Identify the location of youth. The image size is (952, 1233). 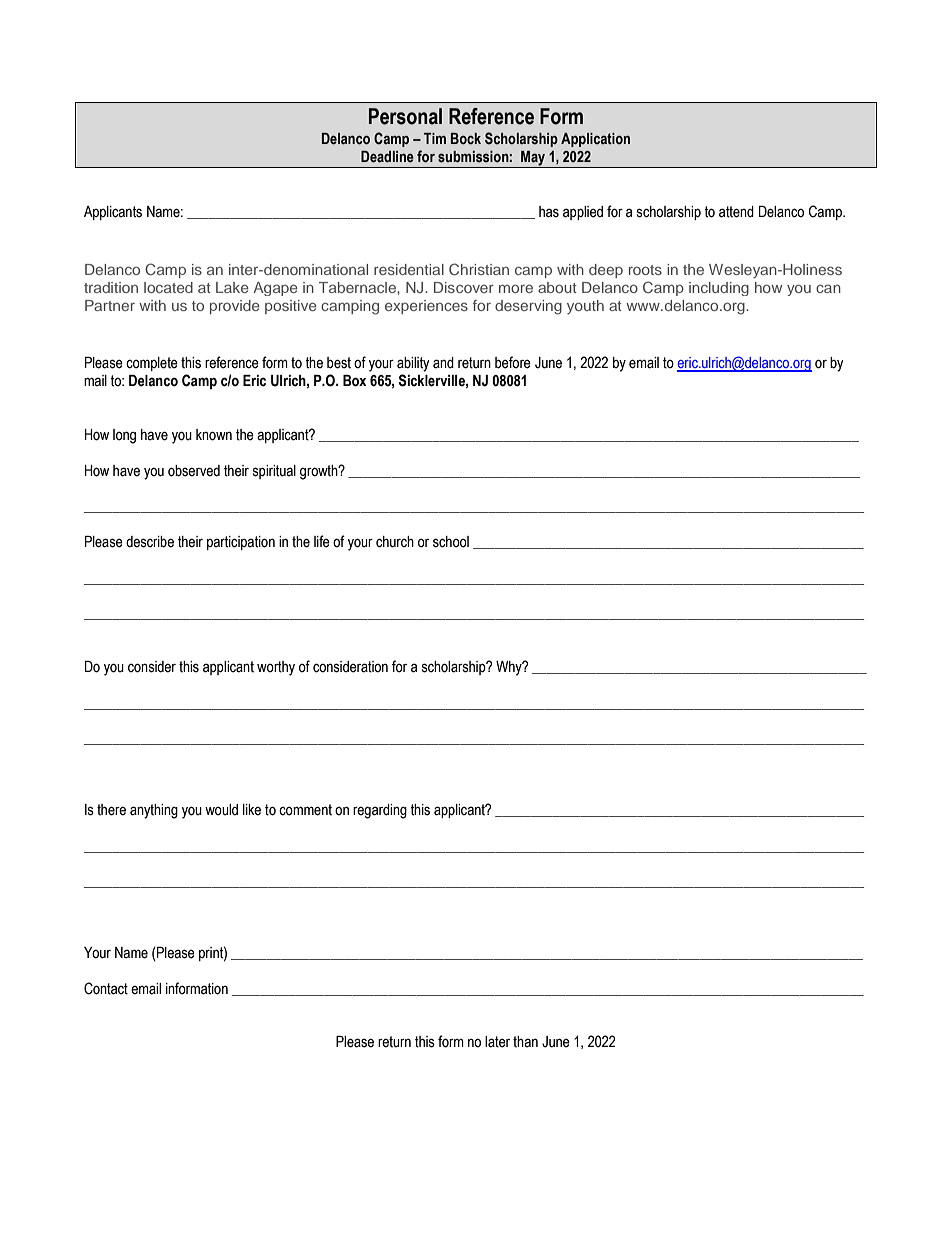
(585, 307).
